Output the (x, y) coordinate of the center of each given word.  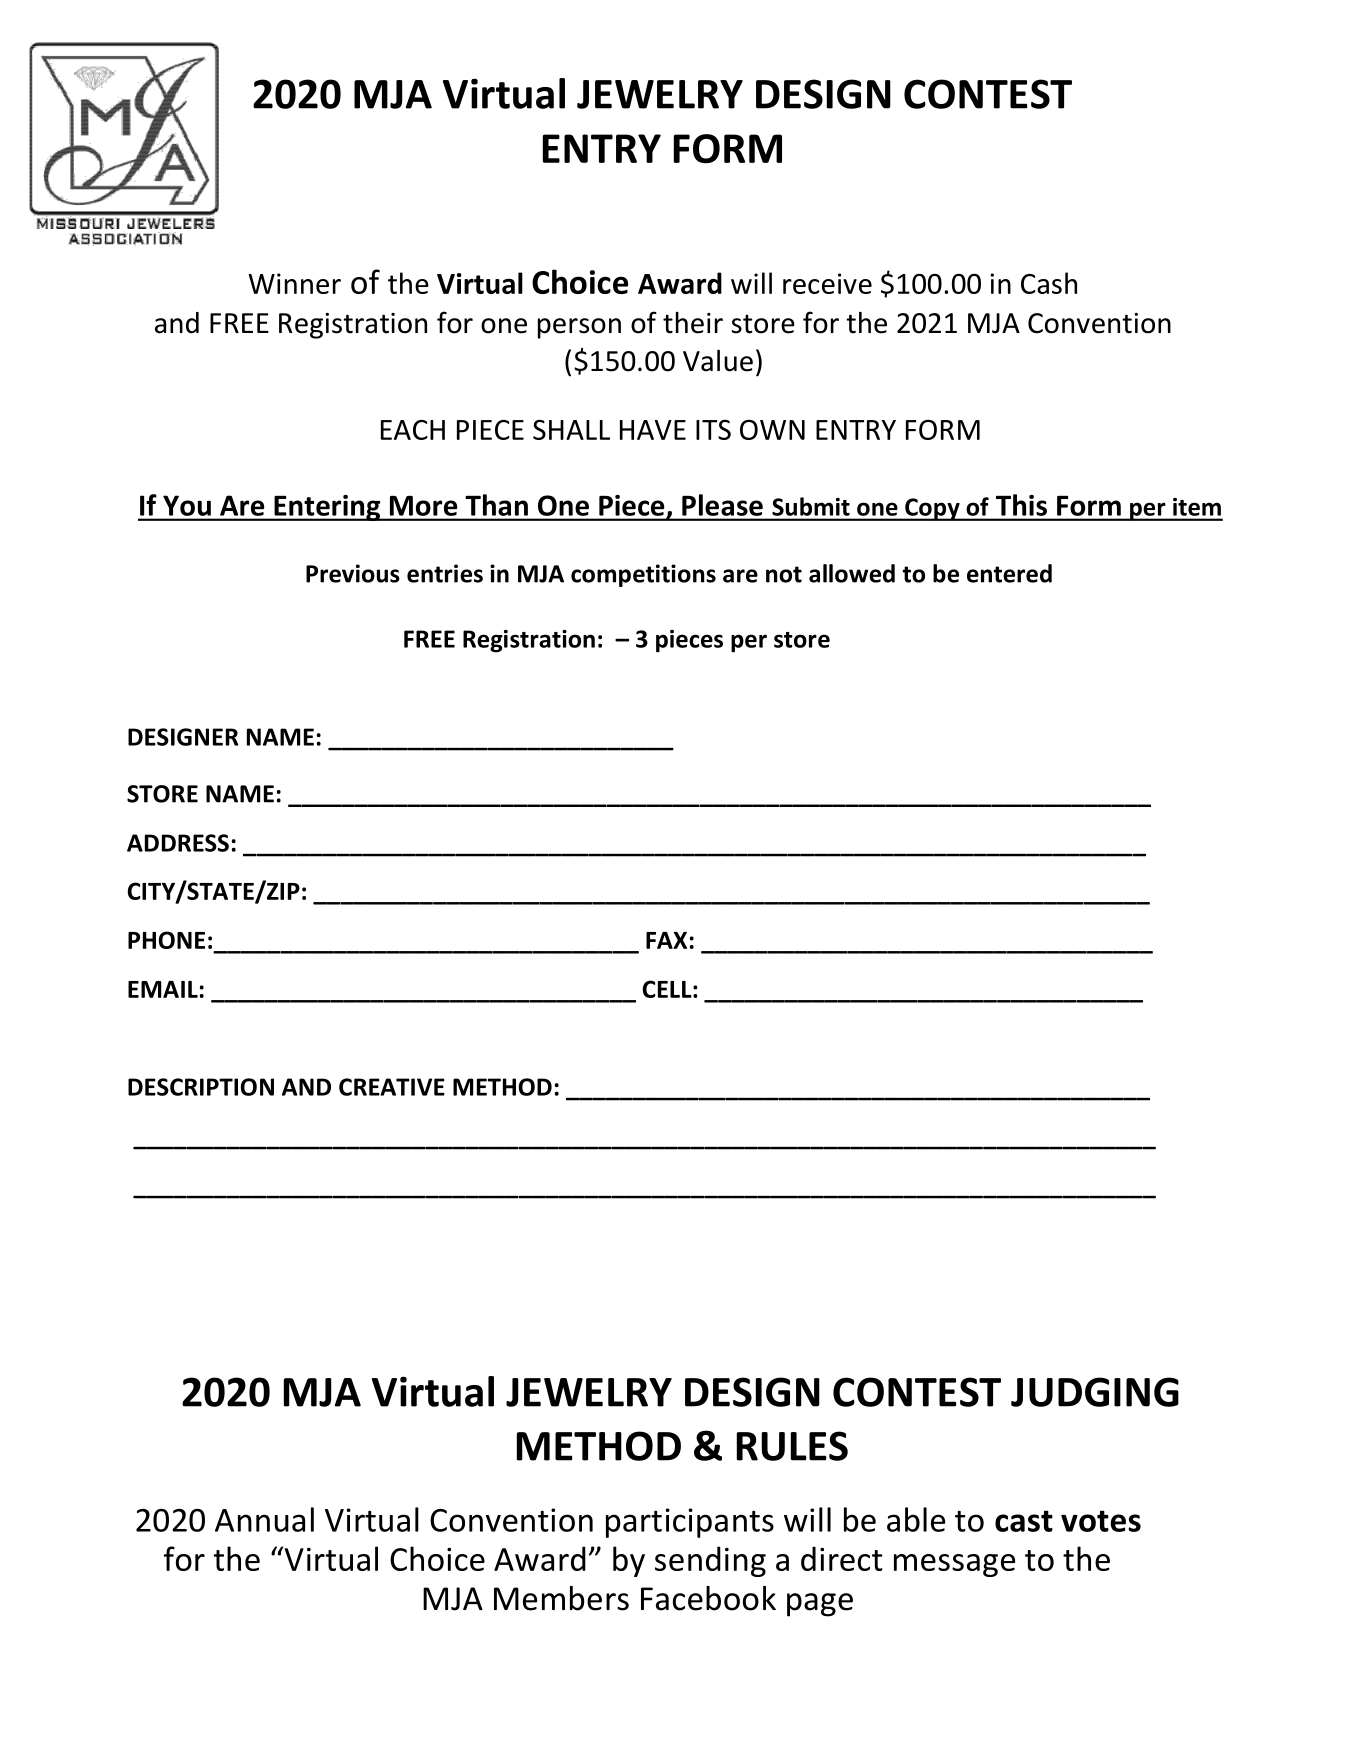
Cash (1049, 283)
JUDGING (1095, 1392)
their (693, 323)
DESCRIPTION (201, 1087)
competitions (643, 575)
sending (710, 1561)
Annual (264, 1519)
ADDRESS (178, 843)
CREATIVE (392, 1087)
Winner (294, 283)
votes (1101, 1521)
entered (1009, 573)
